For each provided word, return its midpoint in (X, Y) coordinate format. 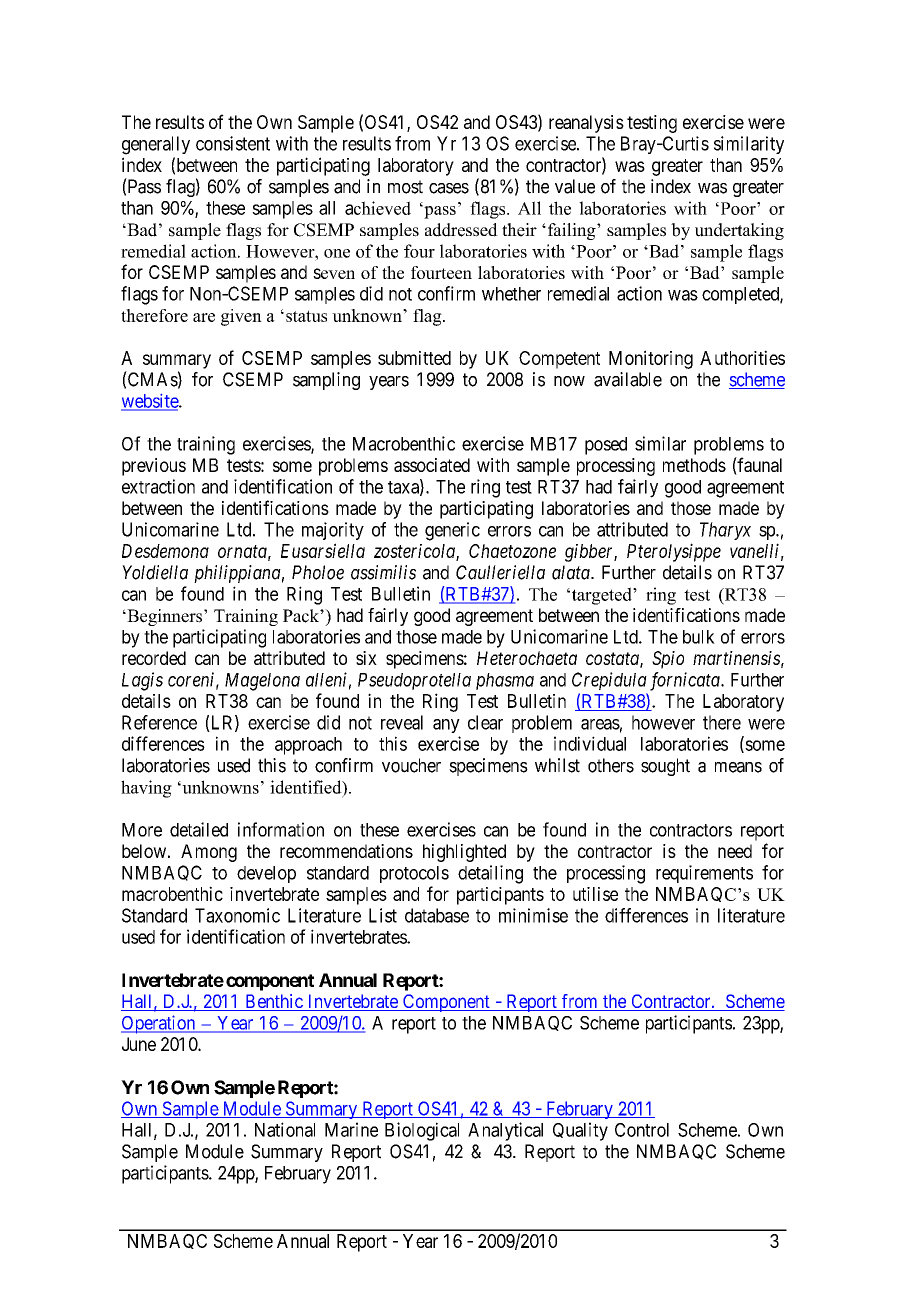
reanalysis (586, 124)
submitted (414, 358)
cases (449, 188)
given (241, 317)
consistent (233, 143)
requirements (704, 874)
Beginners (163, 617)
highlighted (464, 853)
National (285, 1129)
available (628, 379)
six (366, 658)
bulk (699, 637)
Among (209, 853)
